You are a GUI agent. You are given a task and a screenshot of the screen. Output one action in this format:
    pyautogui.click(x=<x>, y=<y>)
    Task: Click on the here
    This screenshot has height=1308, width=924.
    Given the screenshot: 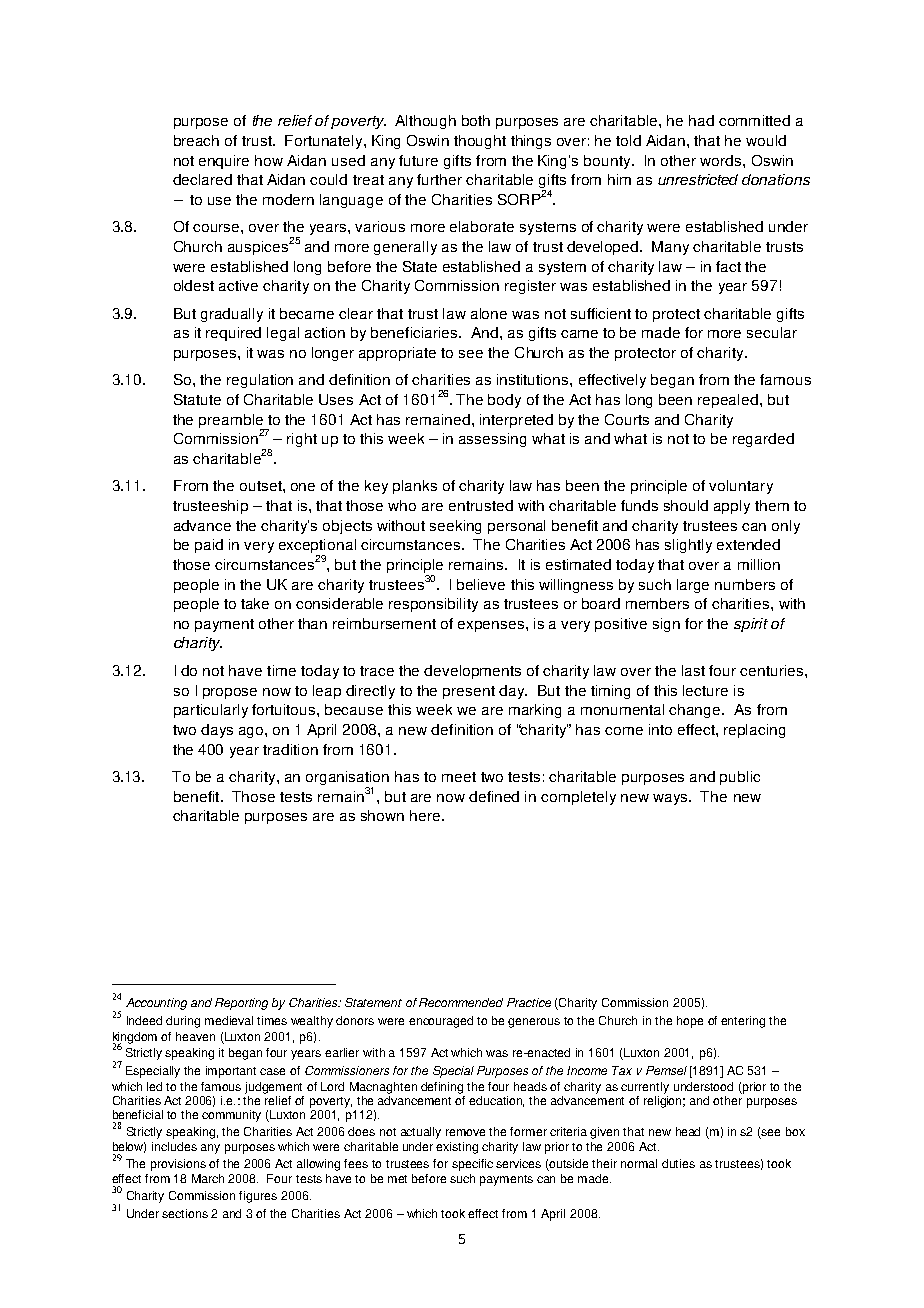 What is the action you would take?
    pyautogui.click(x=426, y=815)
